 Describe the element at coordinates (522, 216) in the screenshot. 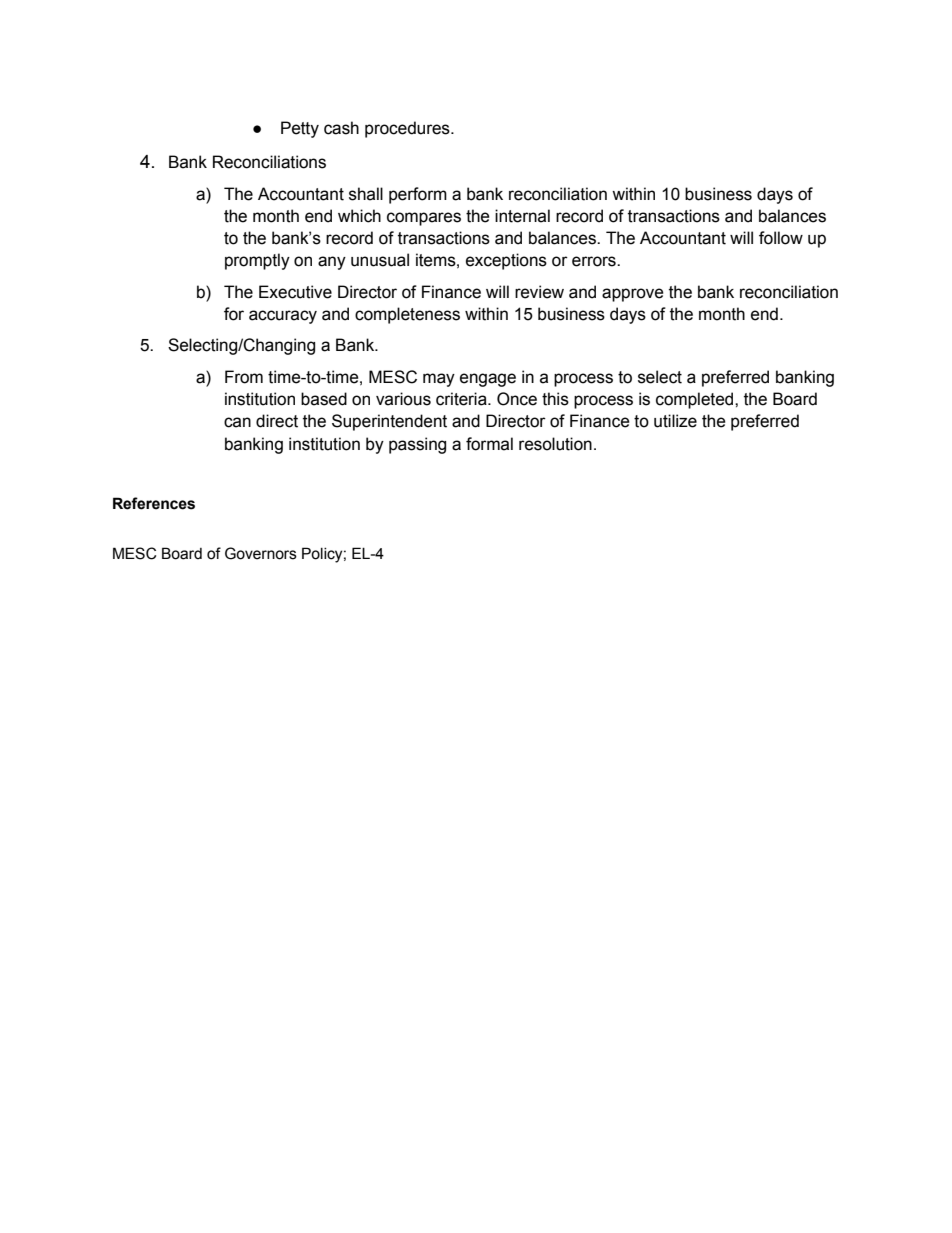

I see `internal` at that location.
